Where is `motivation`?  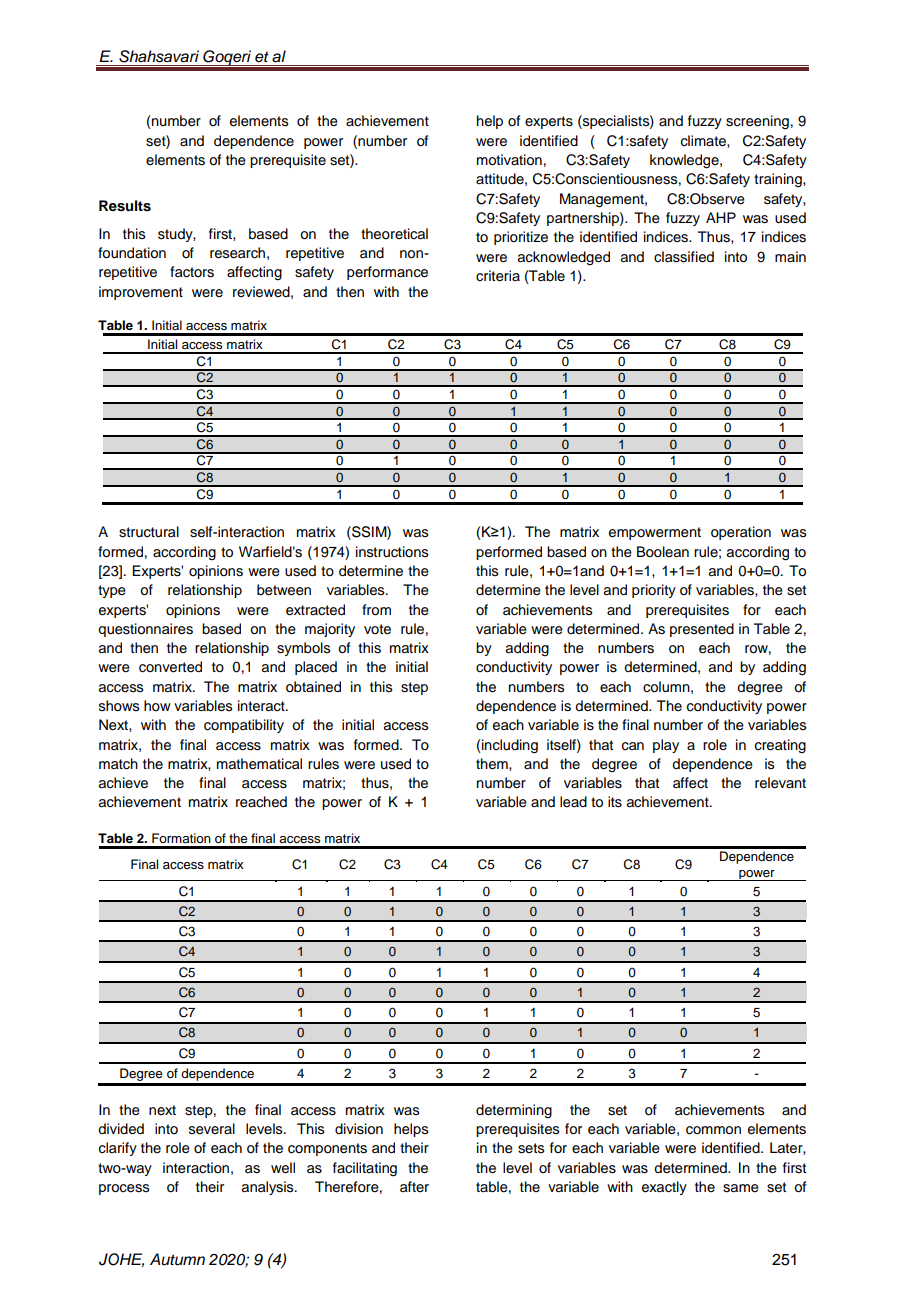
motivation is located at coordinates (509, 160).
